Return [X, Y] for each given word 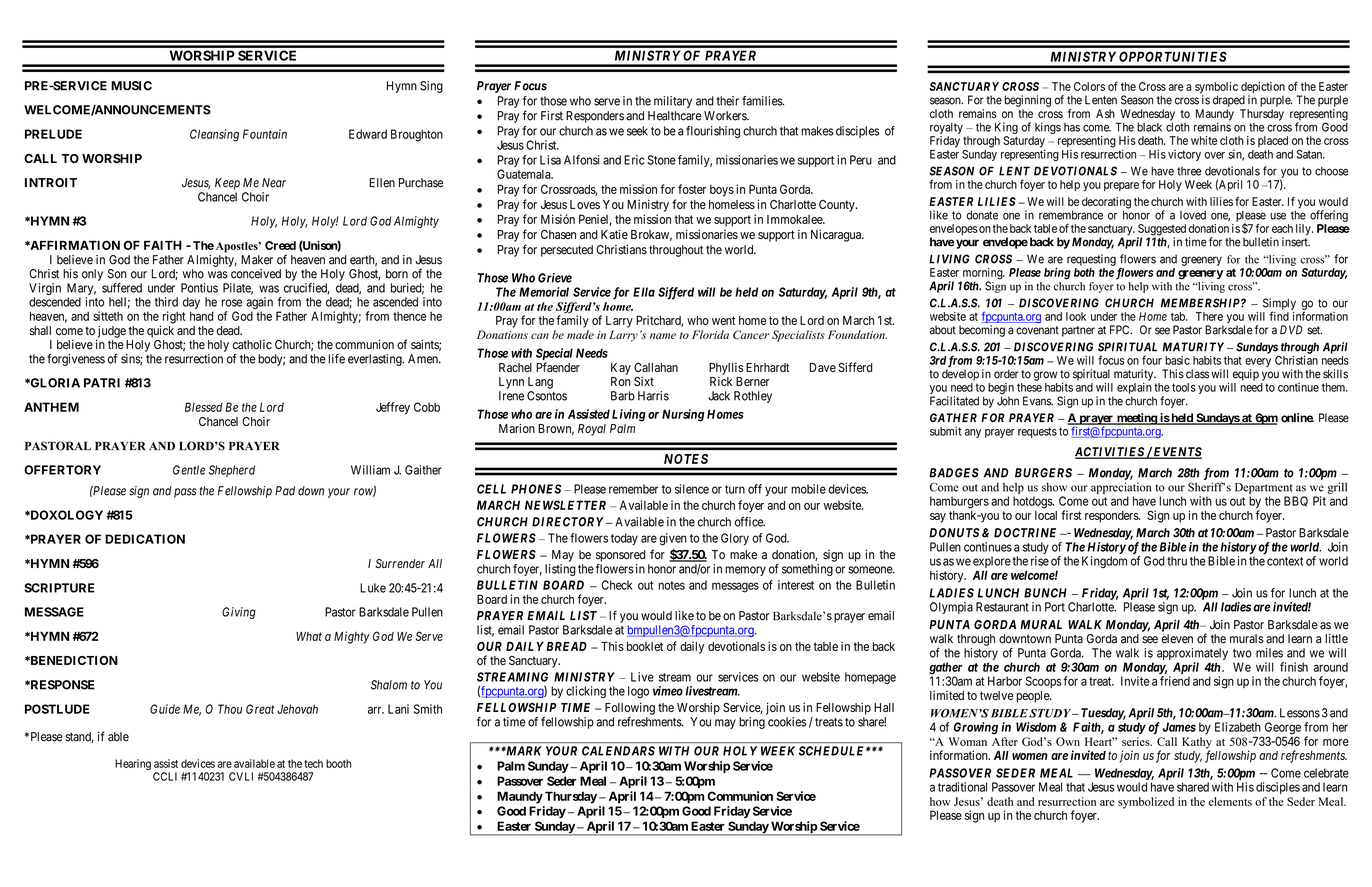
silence [692, 489]
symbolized [1146, 803]
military [673, 102]
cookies [787, 722]
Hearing [133, 764]
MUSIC [131, 86]
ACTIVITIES [1110, 453]
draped [1229, 101]
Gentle [189, 470]
